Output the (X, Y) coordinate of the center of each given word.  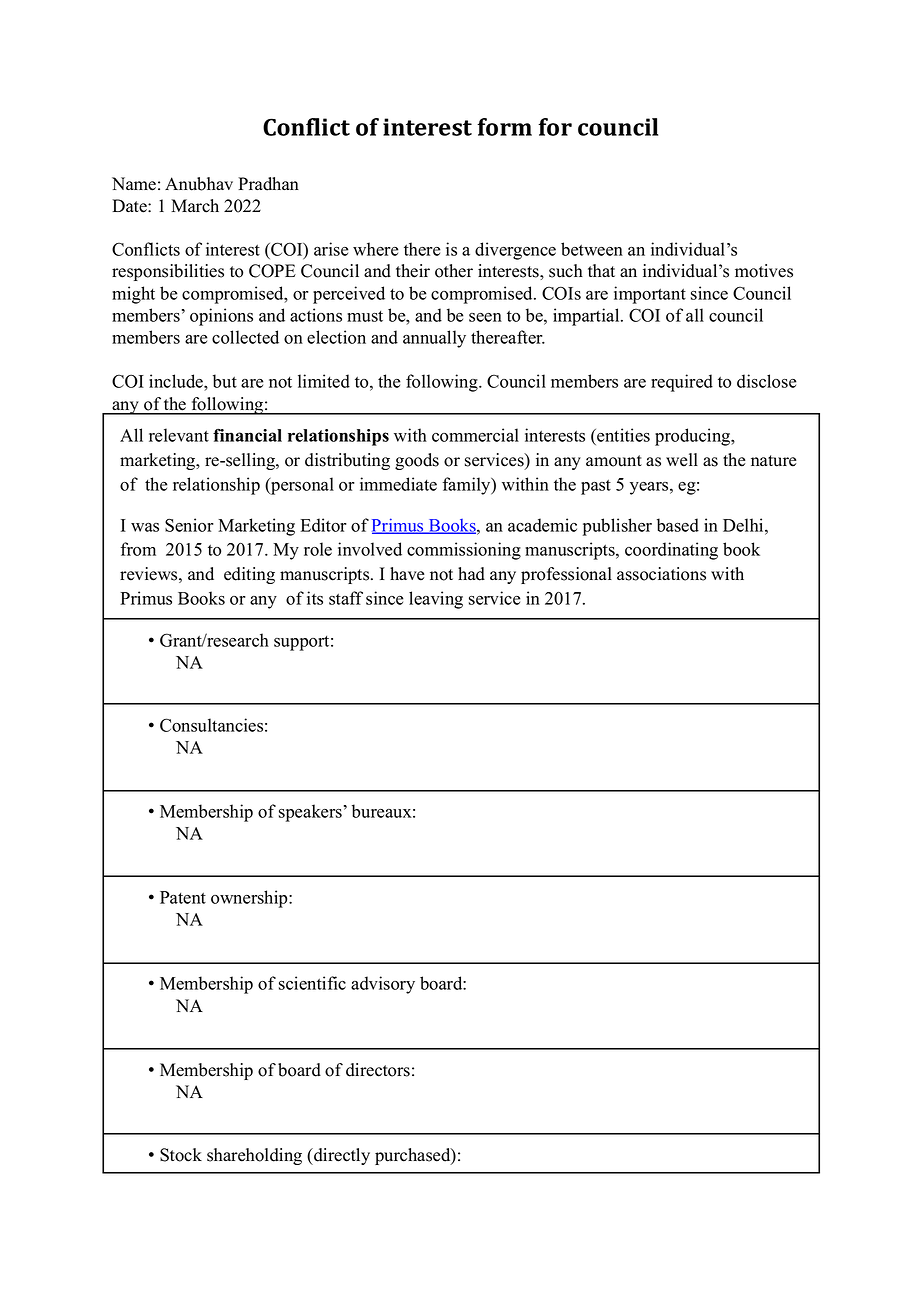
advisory (383, 985)
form (504, 127)
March (195, 206)
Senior (189, 525)
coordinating (671, 551)
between (592, 249)
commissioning (464, 551)
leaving (436, 600)
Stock (181, 1155)
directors (378, 1070)
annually (434, 339)
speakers (310, 813)
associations (661, 574)
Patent (183, 897)
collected (245, 337)
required (682, 383)
